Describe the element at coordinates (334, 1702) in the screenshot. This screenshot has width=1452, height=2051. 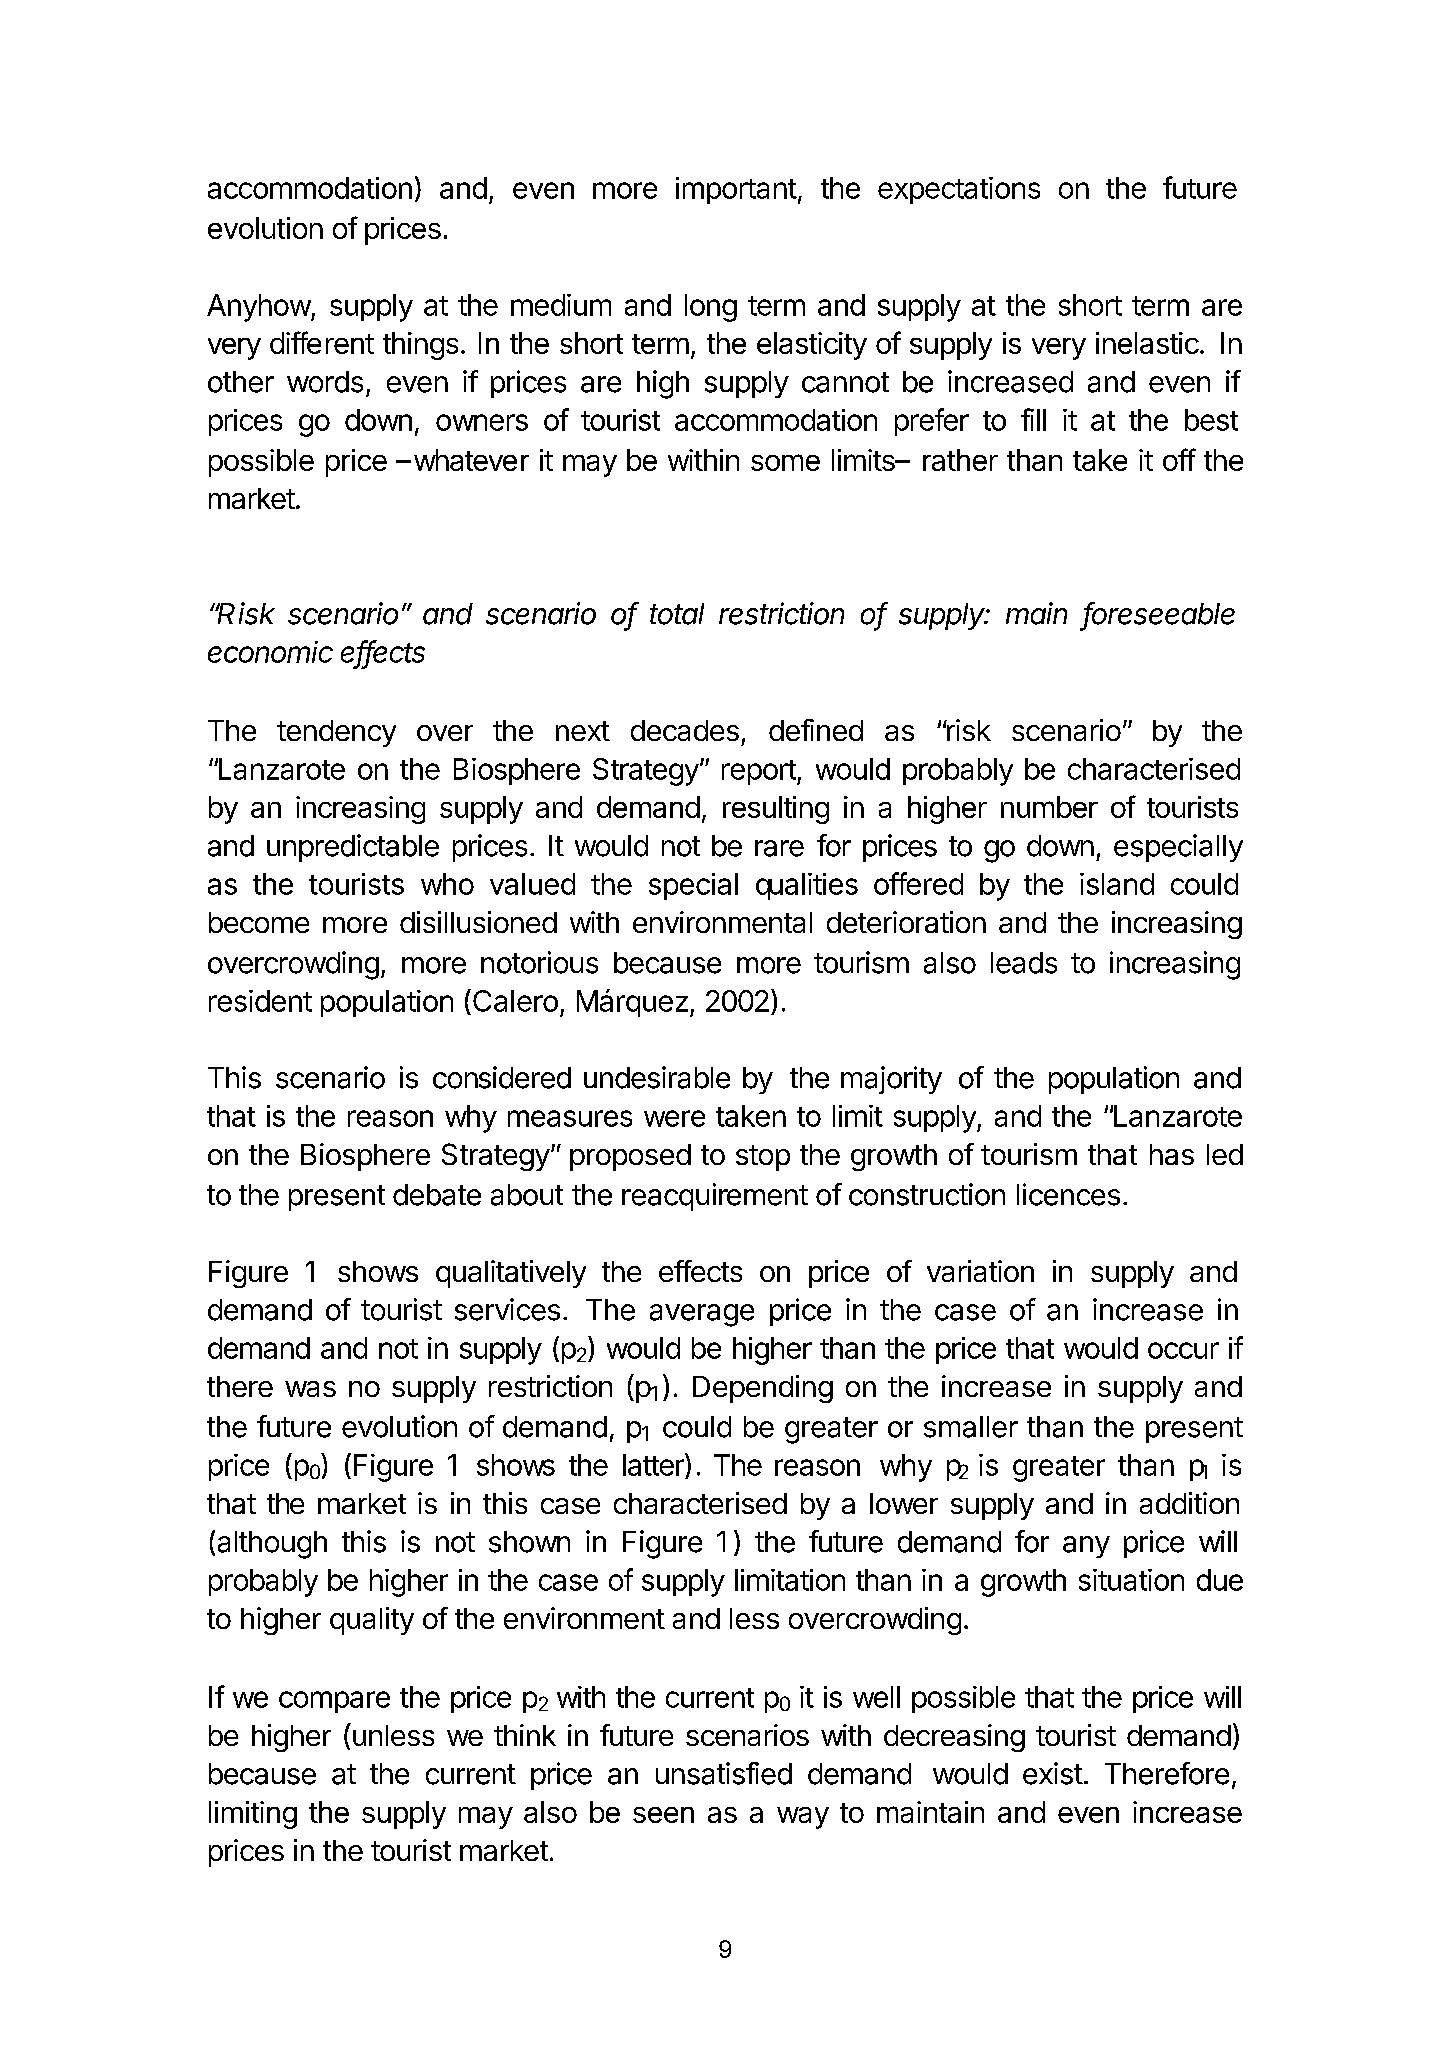
I see `compare` at that location.
